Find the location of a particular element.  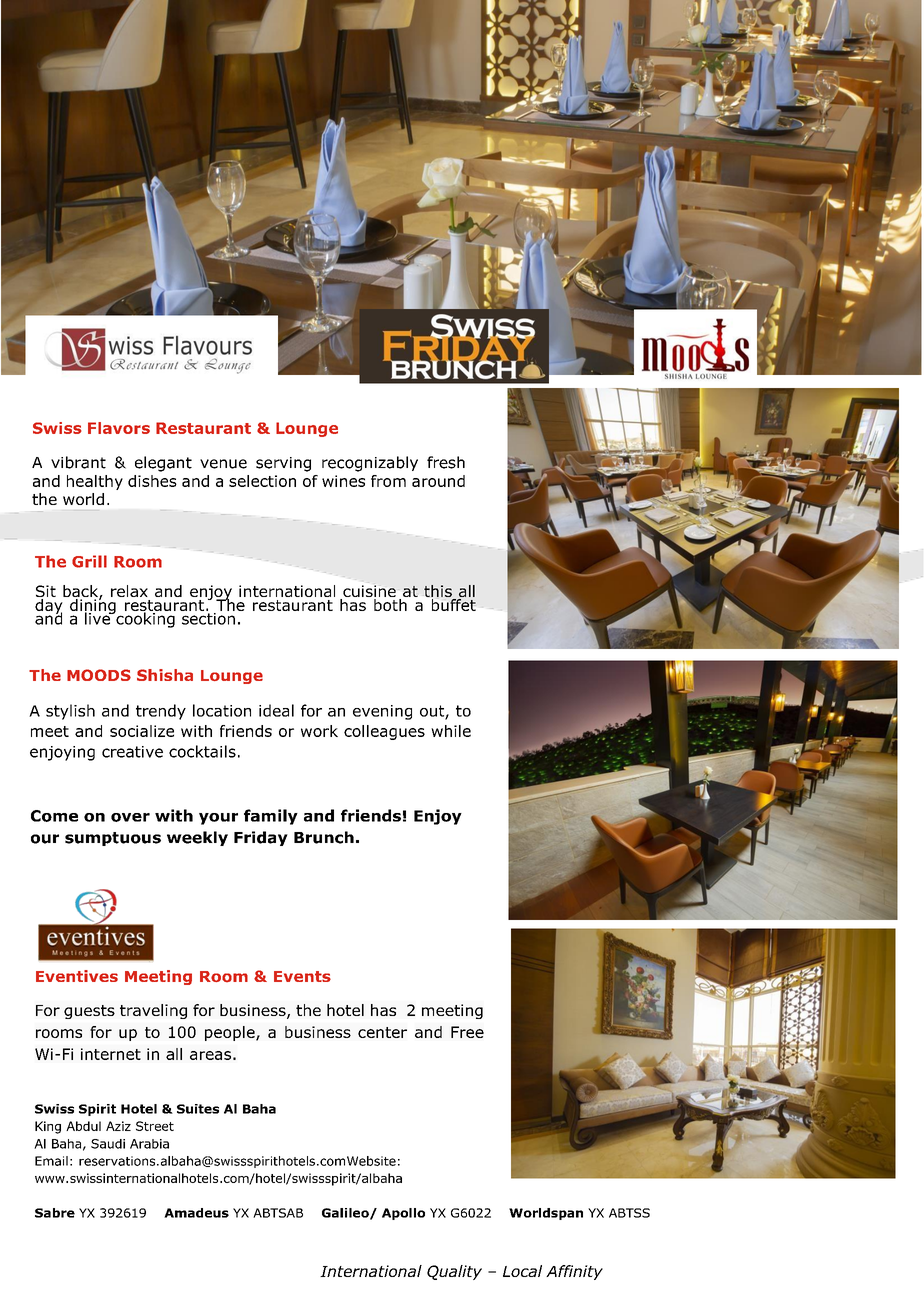

while is located at coordinates (451, 731).
